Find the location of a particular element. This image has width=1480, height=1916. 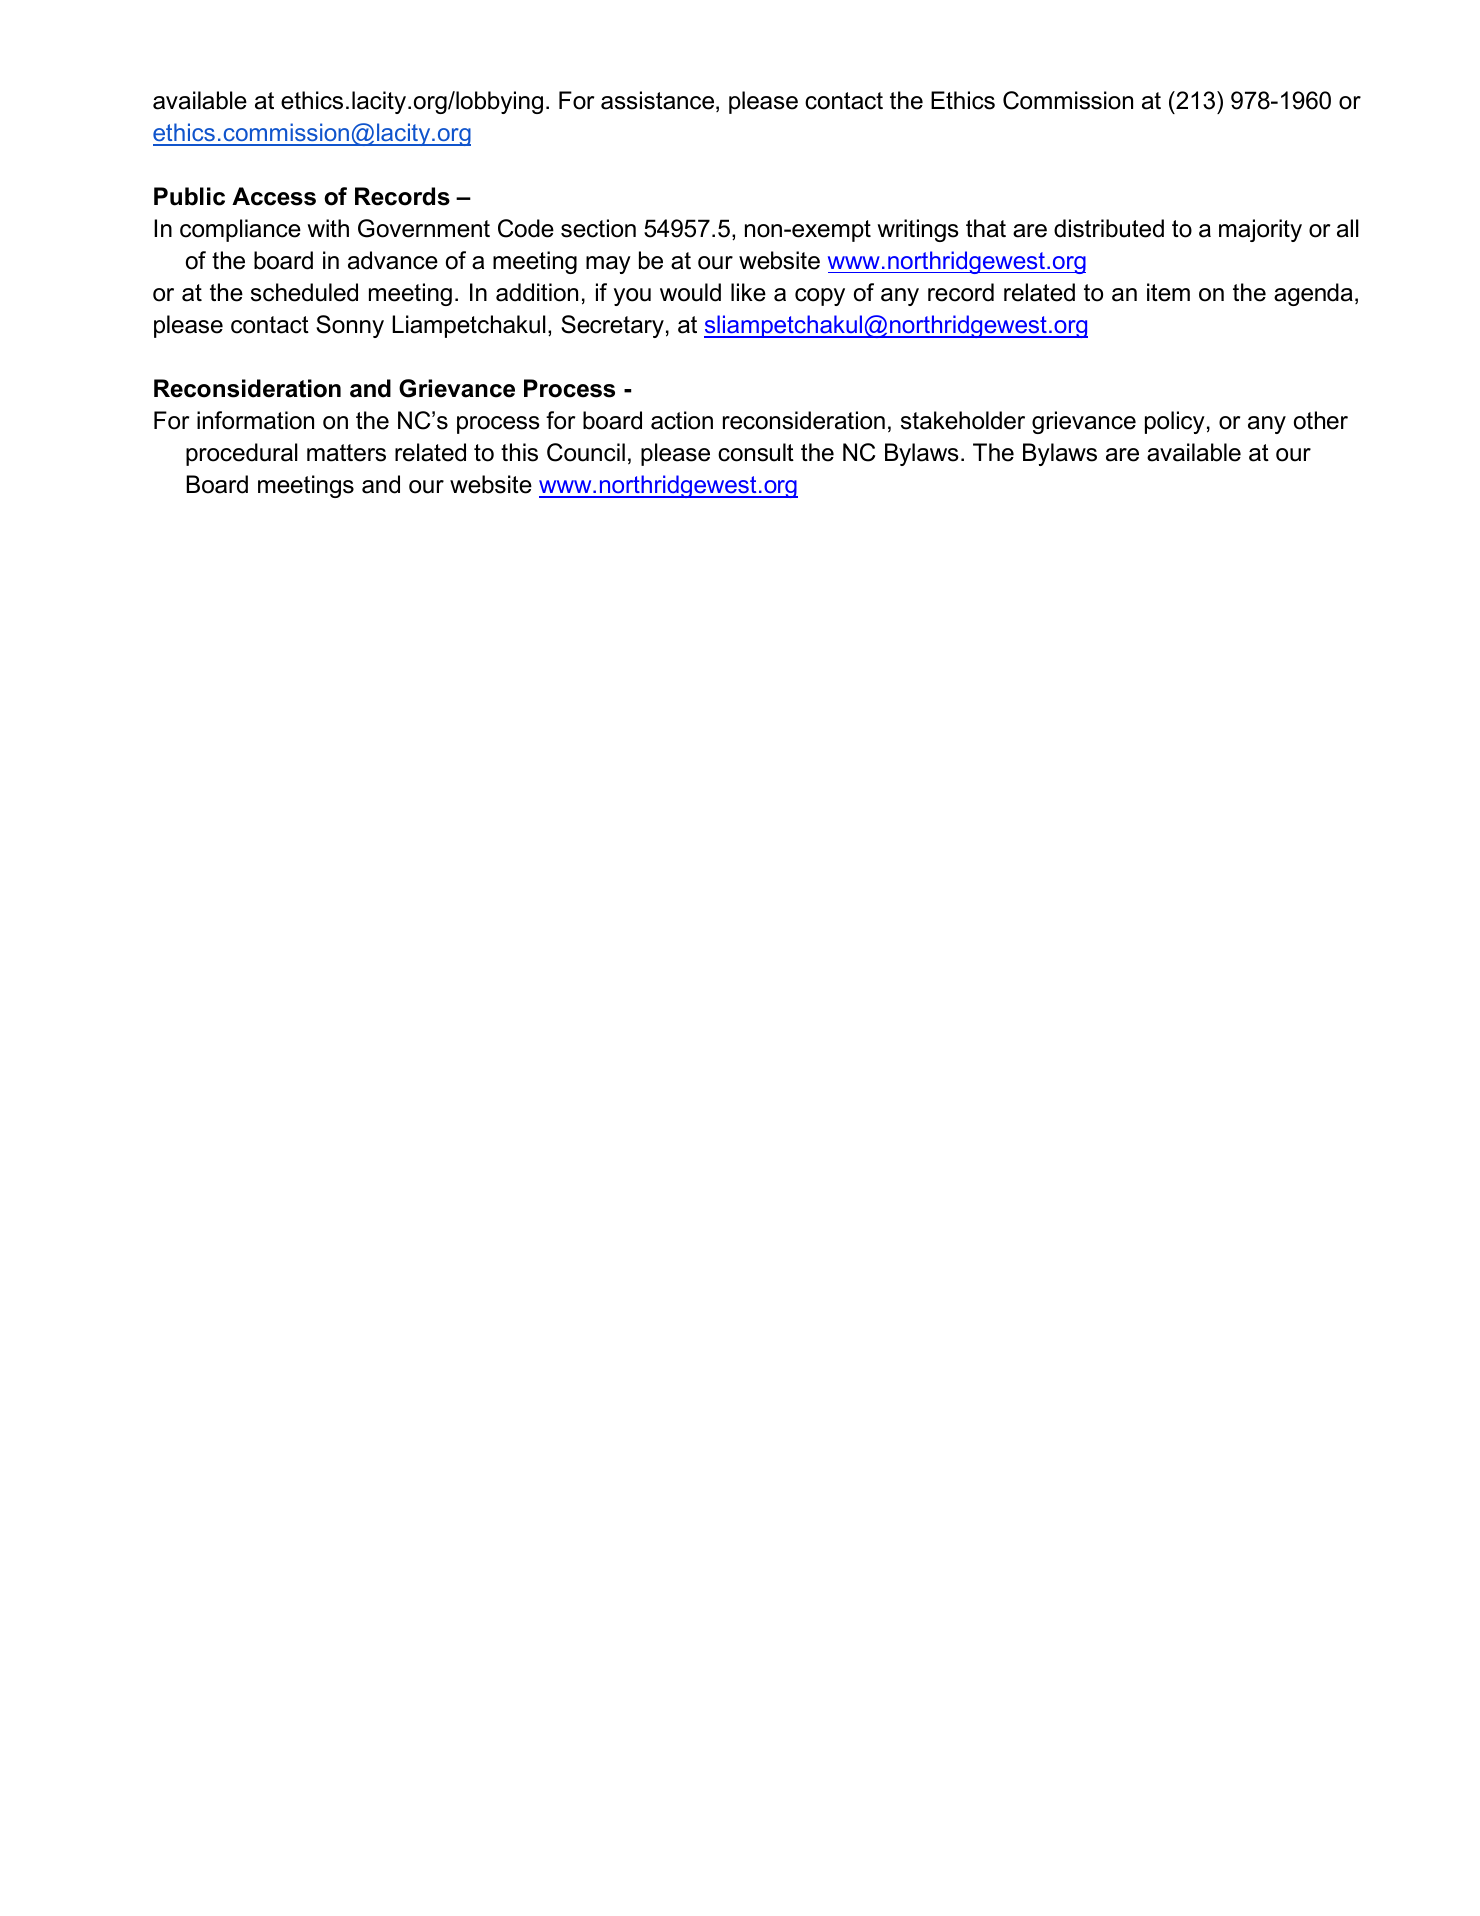

policy is located at coordinates (1175, 422).
